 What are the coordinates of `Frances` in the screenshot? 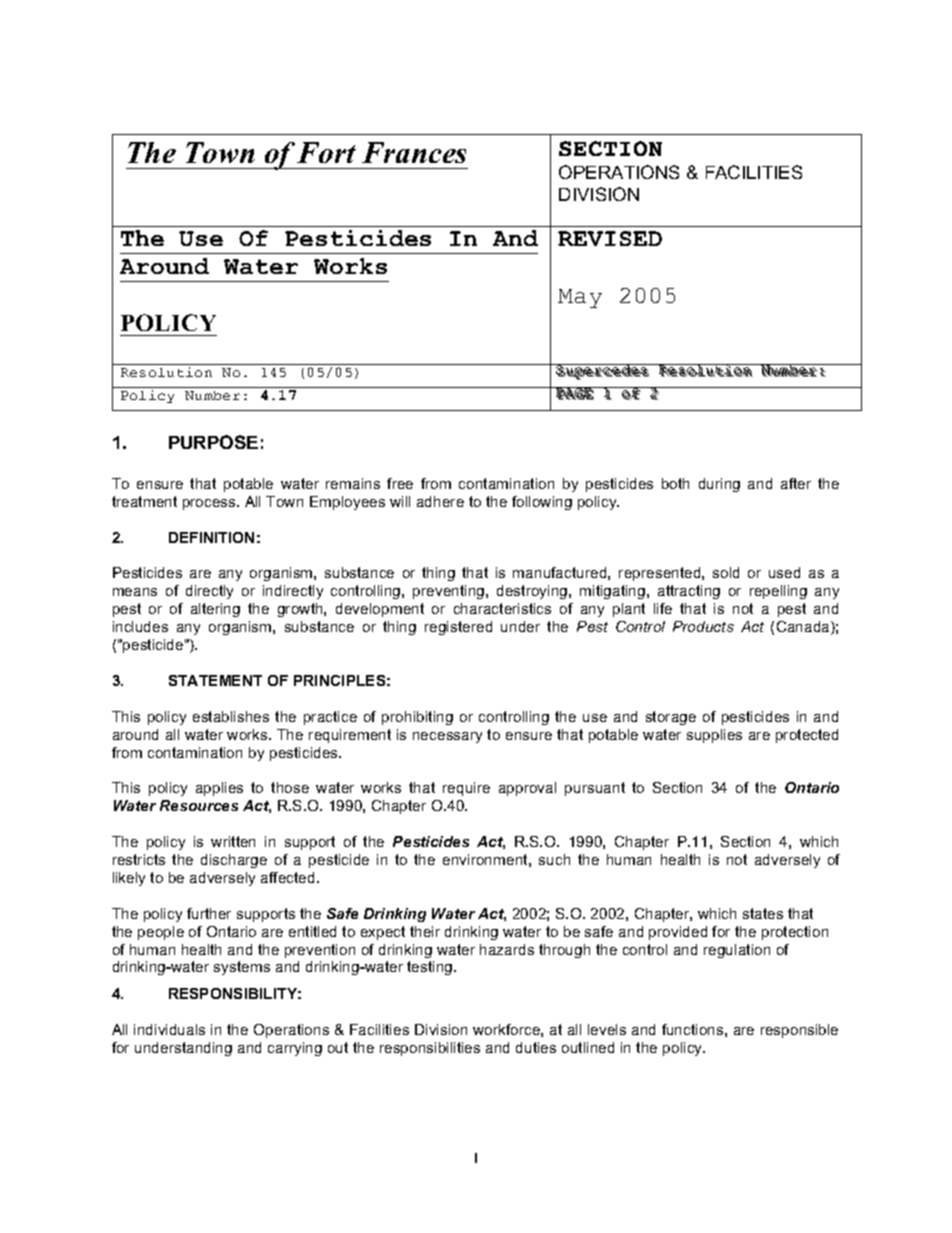 It's located at (414, 152).
